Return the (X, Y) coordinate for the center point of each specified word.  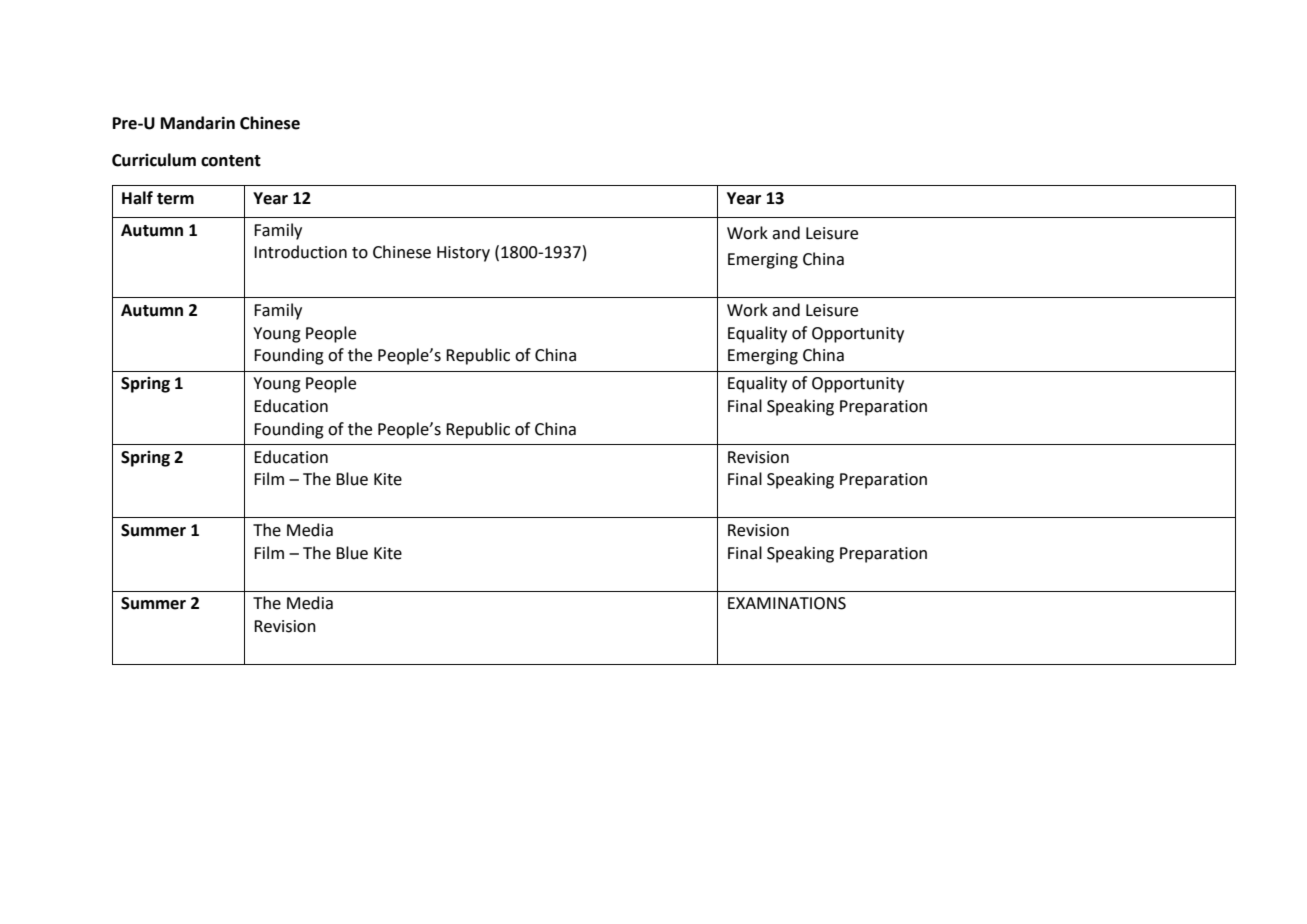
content (231, 161)
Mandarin (198, 123)
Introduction (300, 252)
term (175, 199)
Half (137, 198)
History (463, 254)
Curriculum (154, 160)
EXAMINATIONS (787, 603)
